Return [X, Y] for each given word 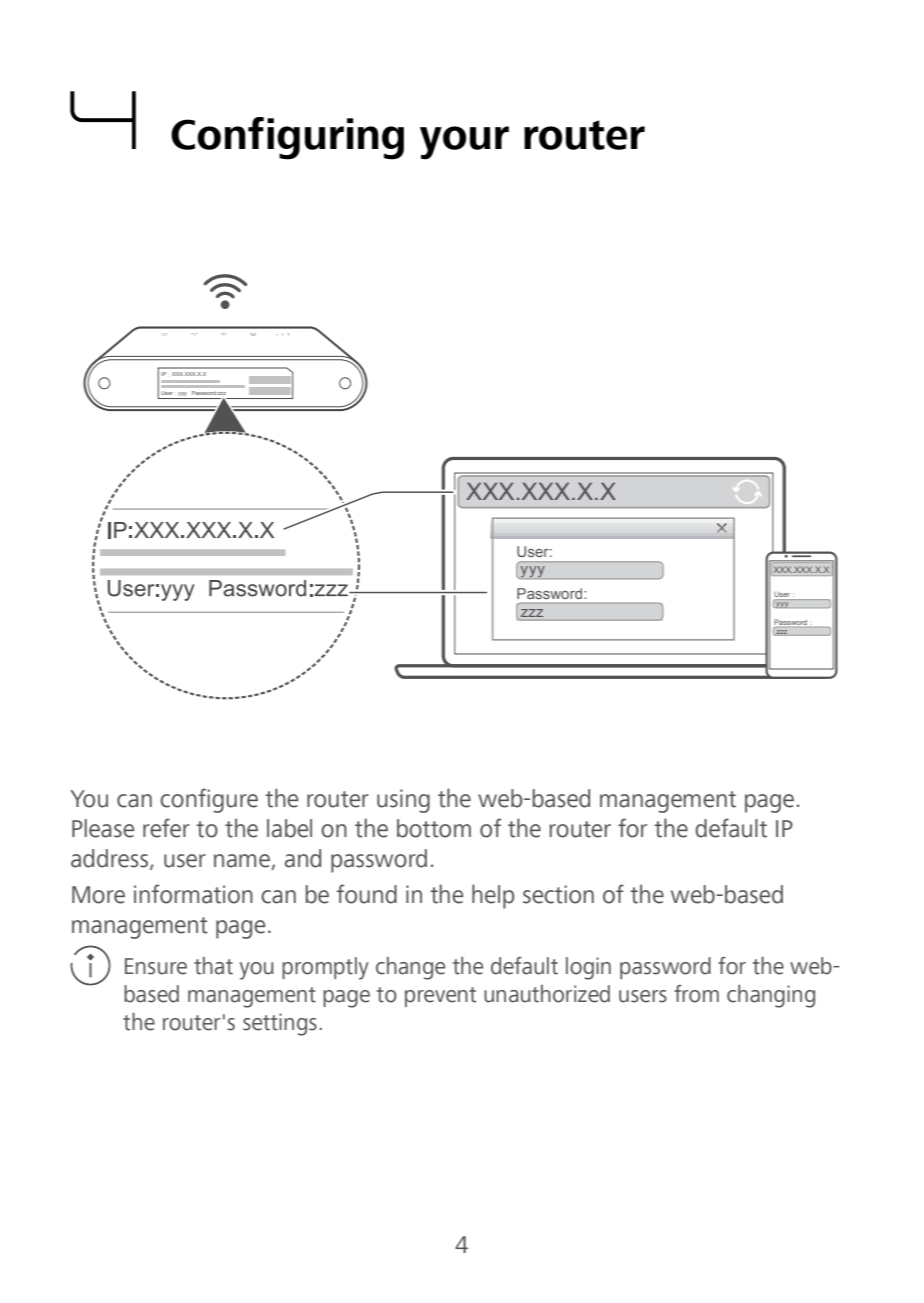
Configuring [287, 138]
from [696, 994]
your [464, 143]
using [403, 801]
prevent [440, 997]
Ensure [156, 966]
